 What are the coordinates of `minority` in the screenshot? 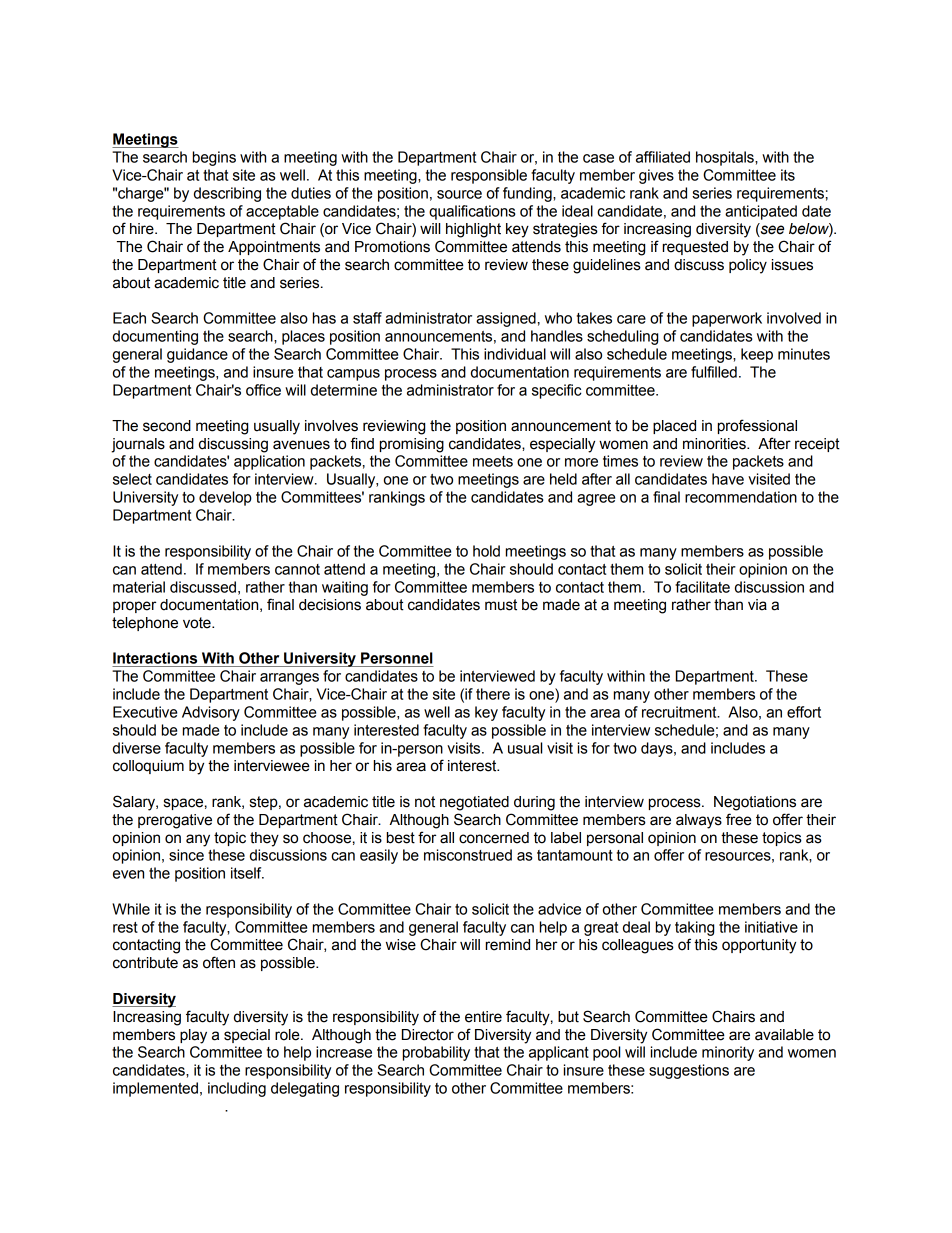 It's located at (728, 1053).
